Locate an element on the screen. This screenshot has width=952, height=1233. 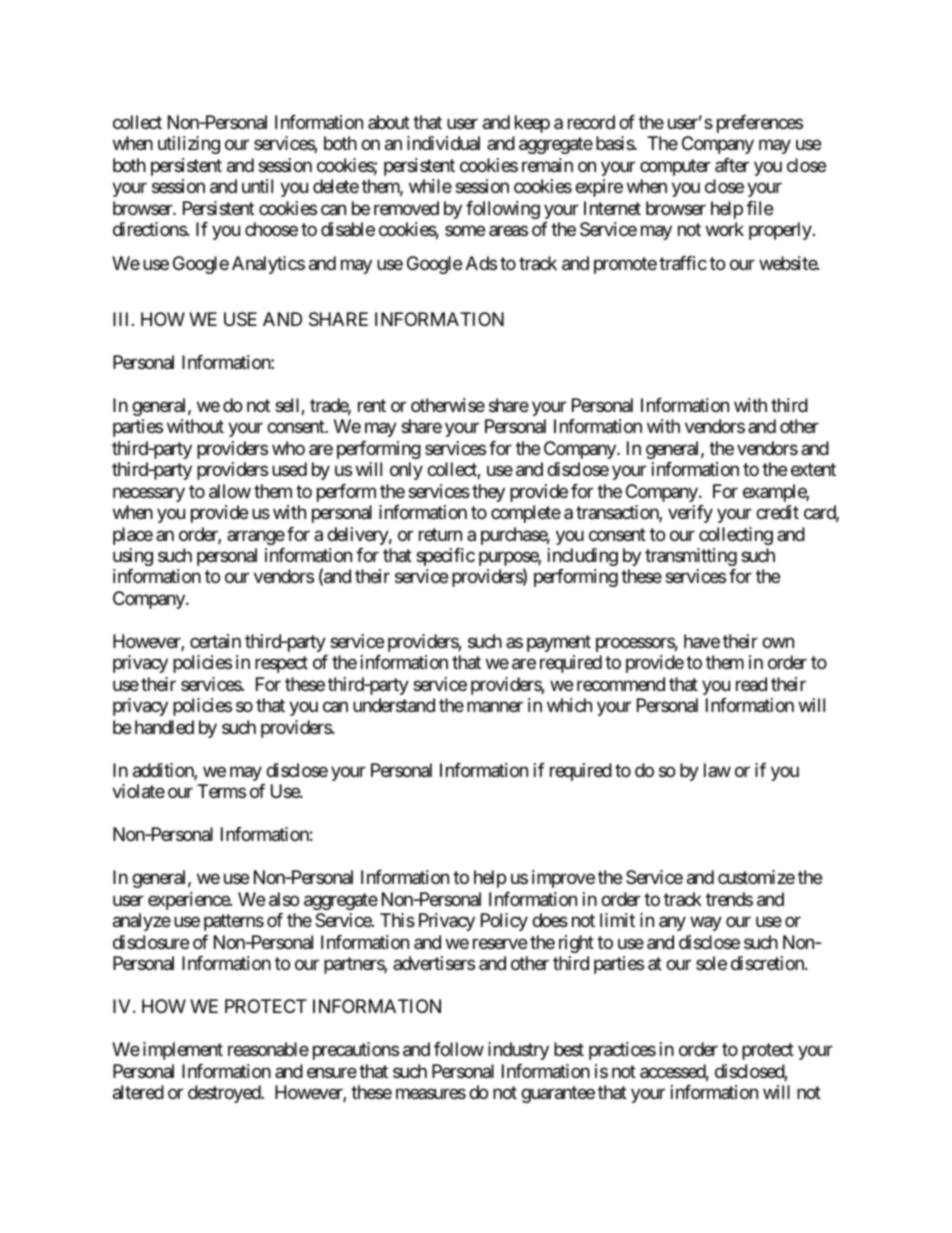
extent is located at coordinates (813, 469).
